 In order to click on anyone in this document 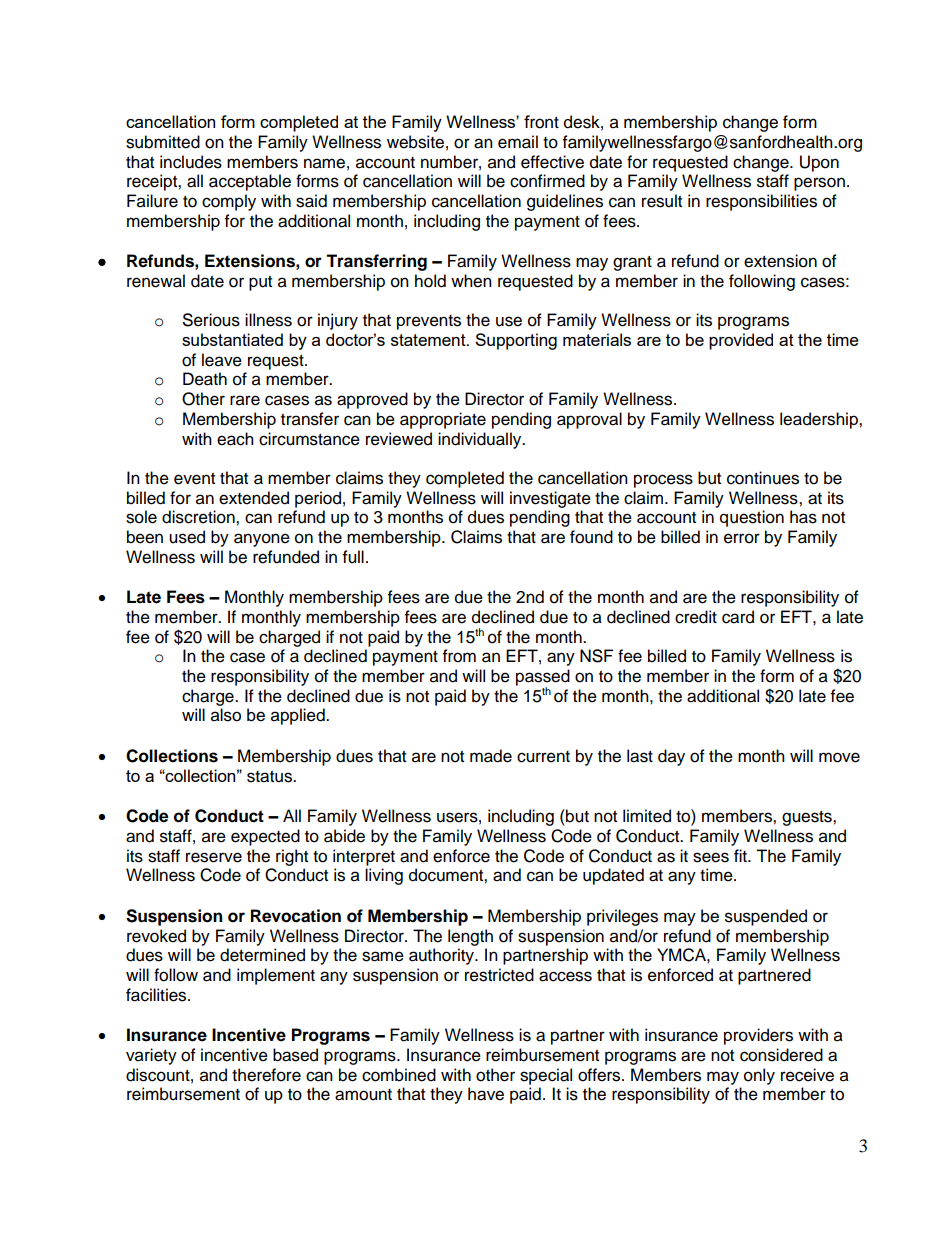, I will do `click(262, 540)`.
